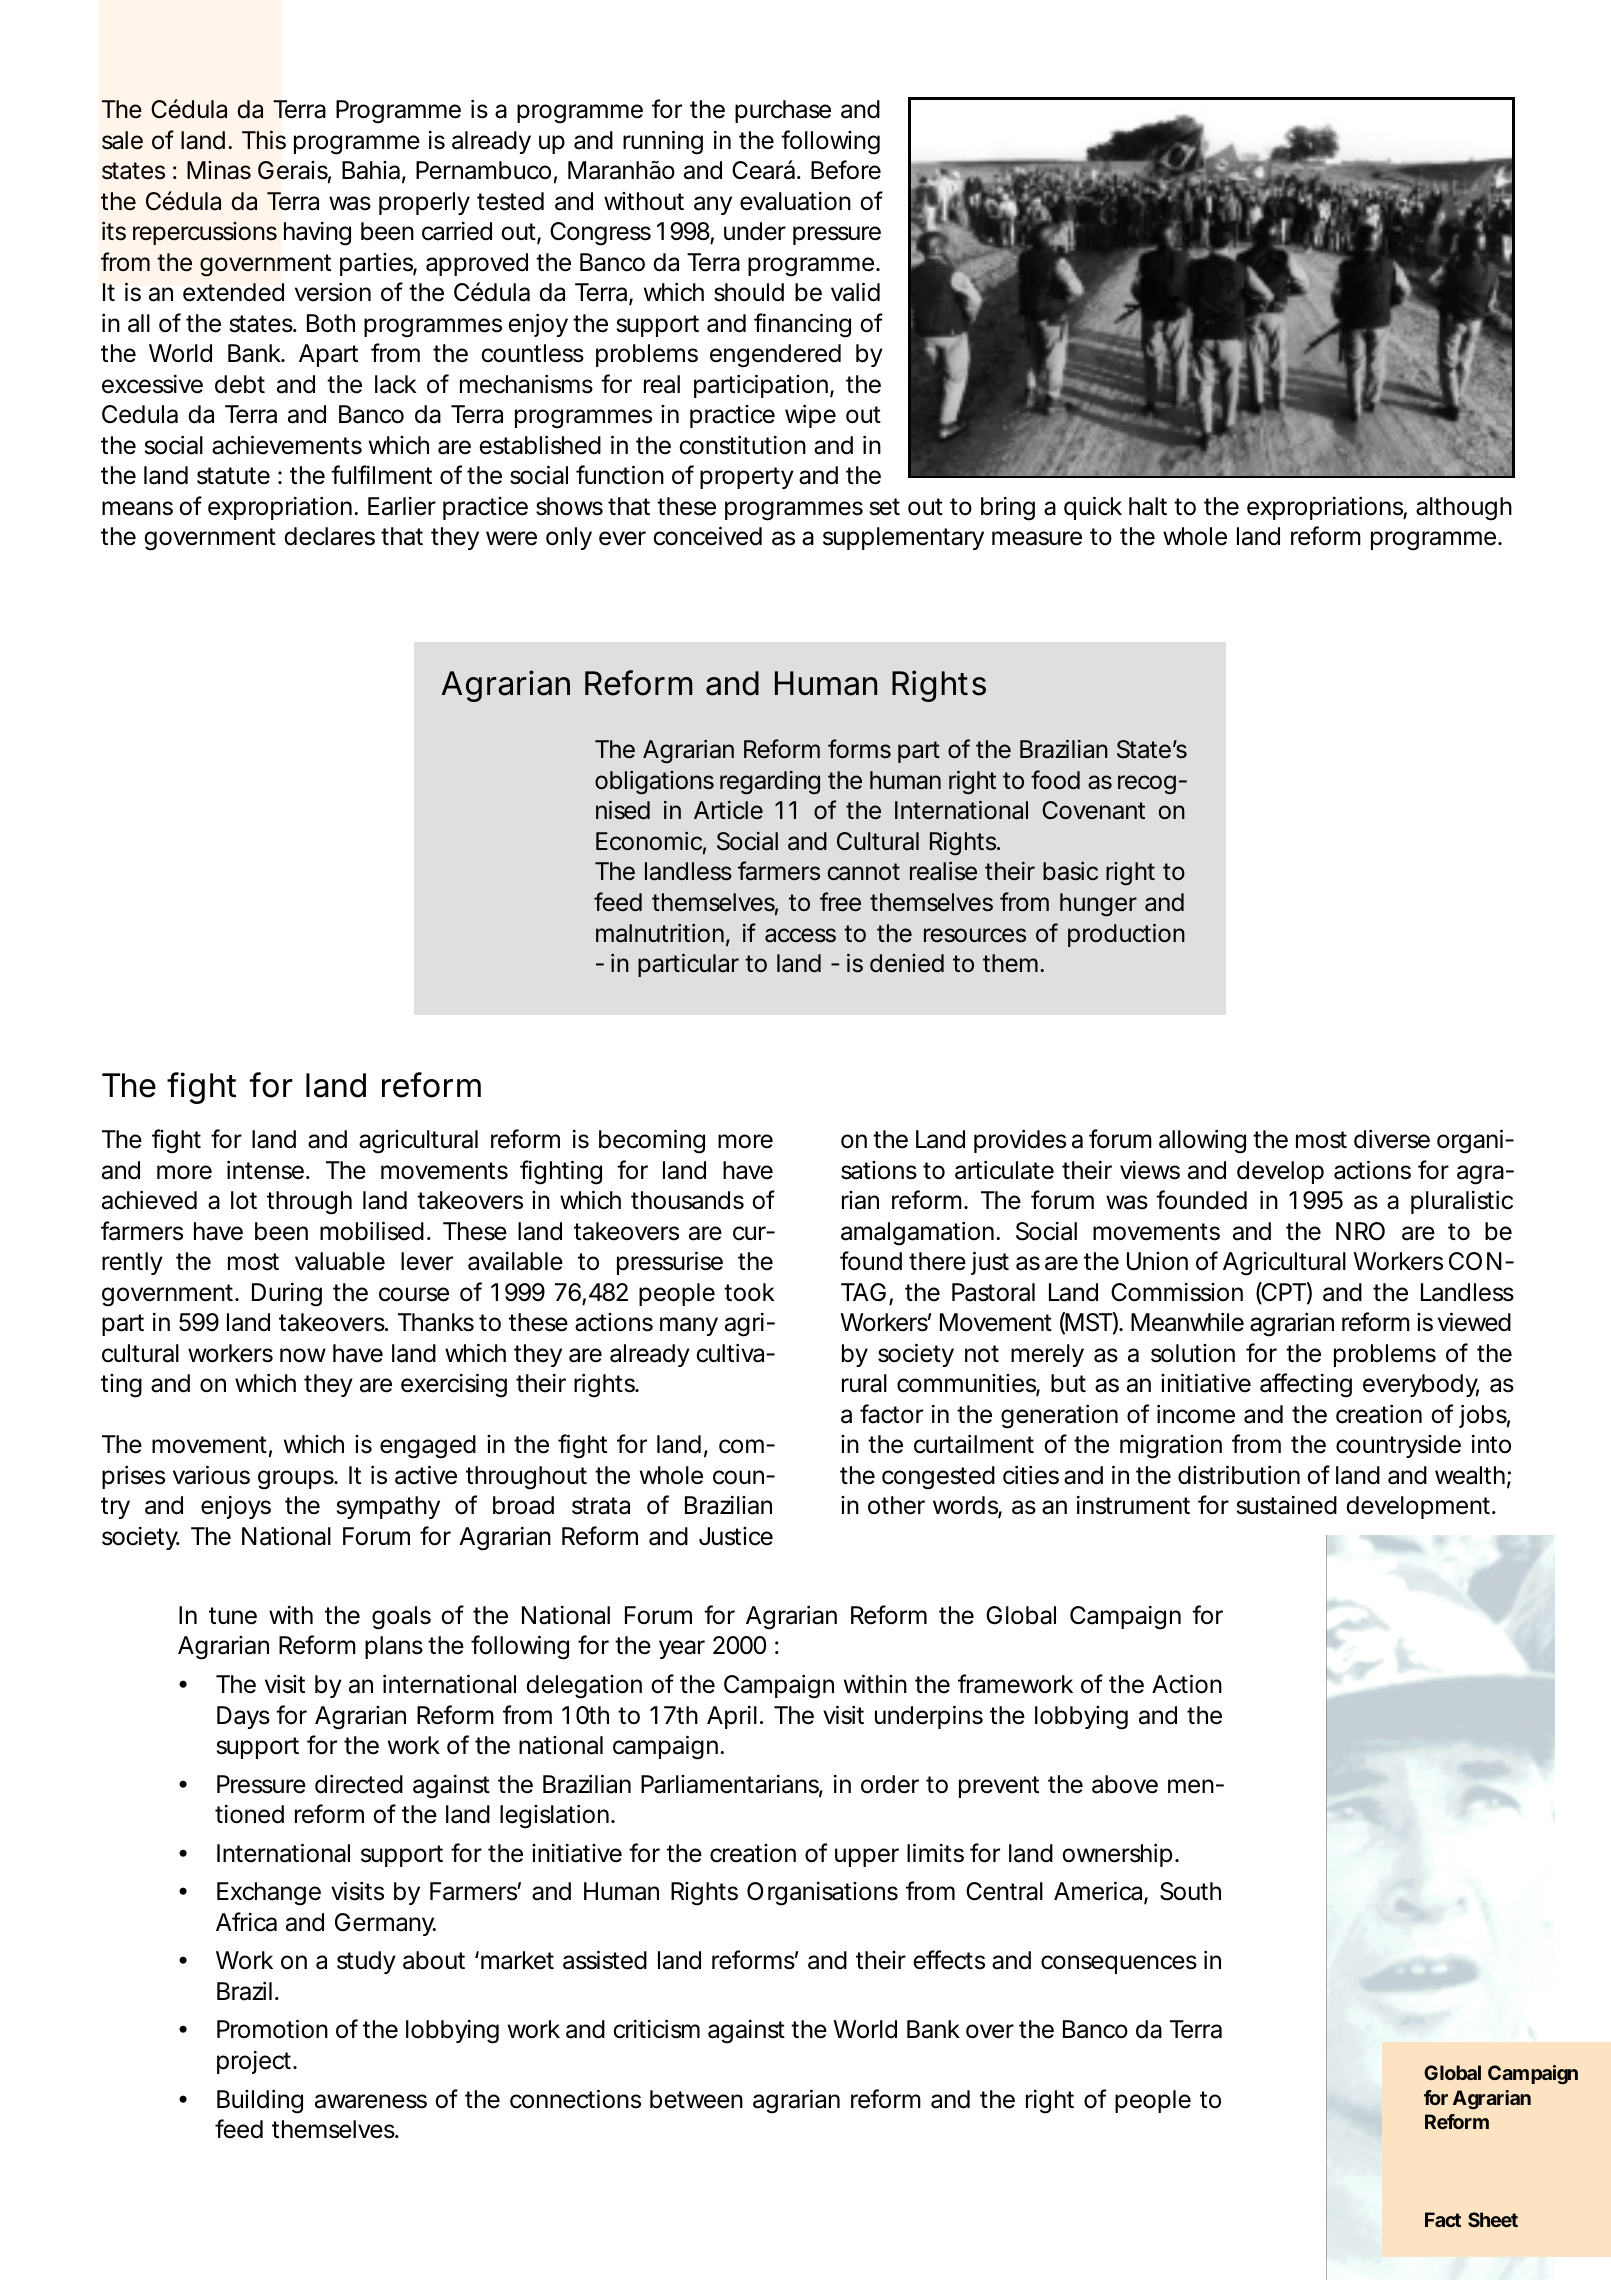 This page has height=2280, width=1611. Describe the element at coordinates (687, 1200) in the page. I see `thousands` at that location.
